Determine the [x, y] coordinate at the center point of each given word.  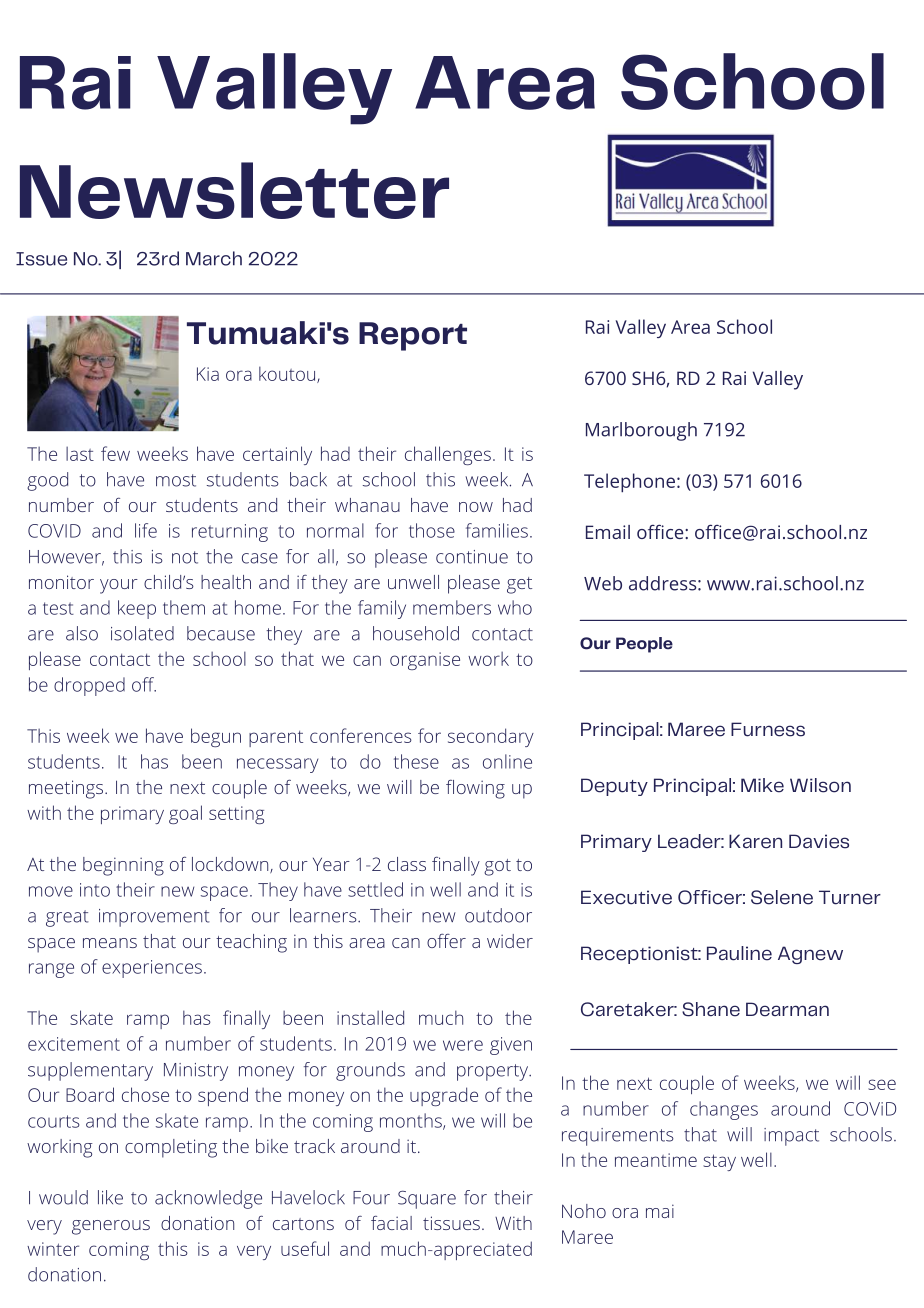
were [463, 1045]
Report [413, 336]
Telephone [629, 482]
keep [137, 609]
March [214, 258]
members [452, 607]
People [644, 645]
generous [111, 1227]
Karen [755, 841]
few [115, 453]
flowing [475, 789]
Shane [711, 1009]
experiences [152, 969]
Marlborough [641, 431]
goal [185, 814]
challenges [448, 455]
